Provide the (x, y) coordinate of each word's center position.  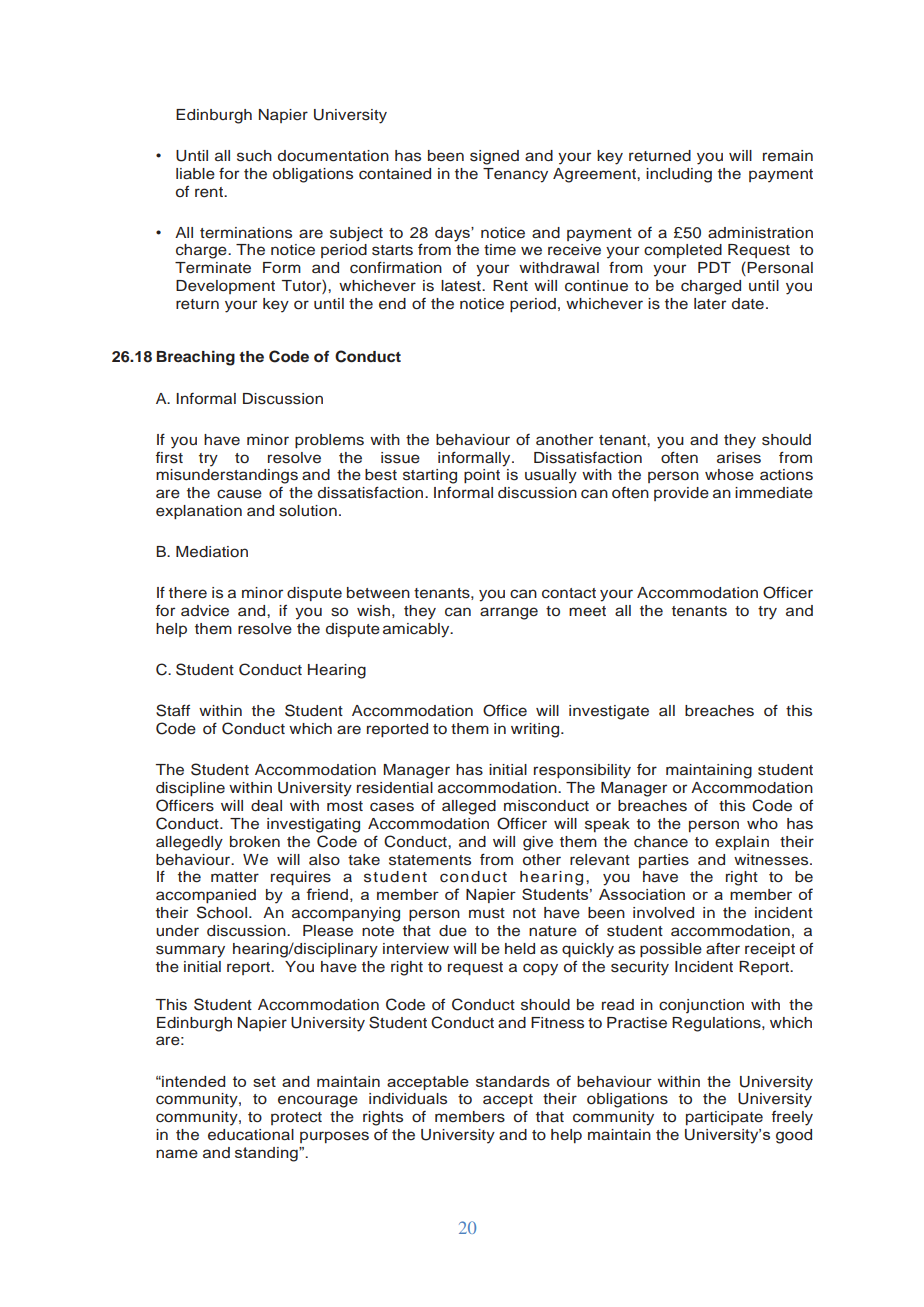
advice (205, 611)
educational (251, 1135)
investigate (609, 712)
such (254, 156)
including (679, 175)
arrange (509, 613)
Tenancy (515, 175)
